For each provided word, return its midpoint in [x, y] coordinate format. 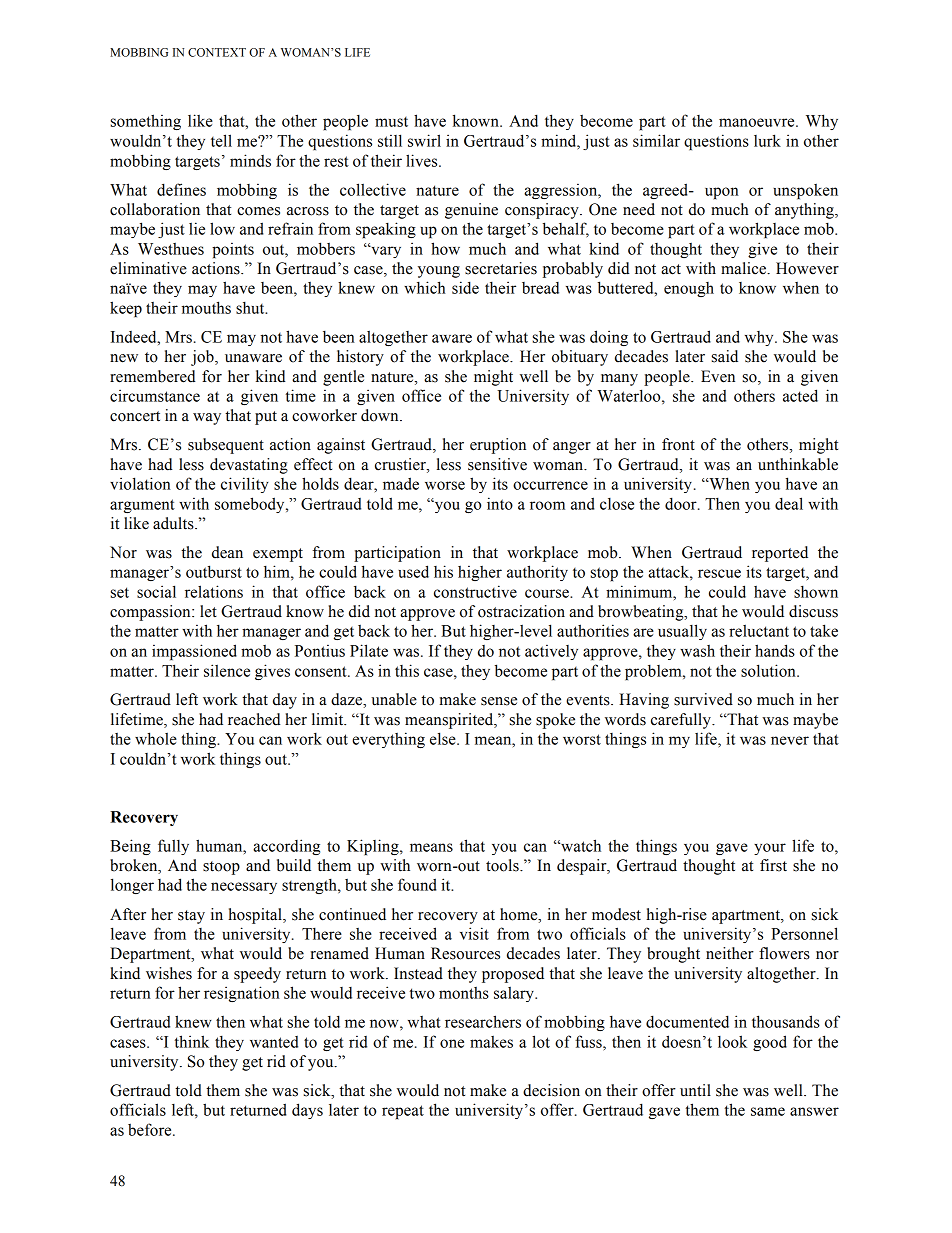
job [203, 358]
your [770, 849]
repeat [403, 1112]
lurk [767, 140]
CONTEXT [217, 52]
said [725, 356]
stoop [221, 868]
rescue [719, 573]
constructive [475, 591]
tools [503, 865]
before [151, 1129]
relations [214, 591]
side [465, 287]
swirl [424, 140]
